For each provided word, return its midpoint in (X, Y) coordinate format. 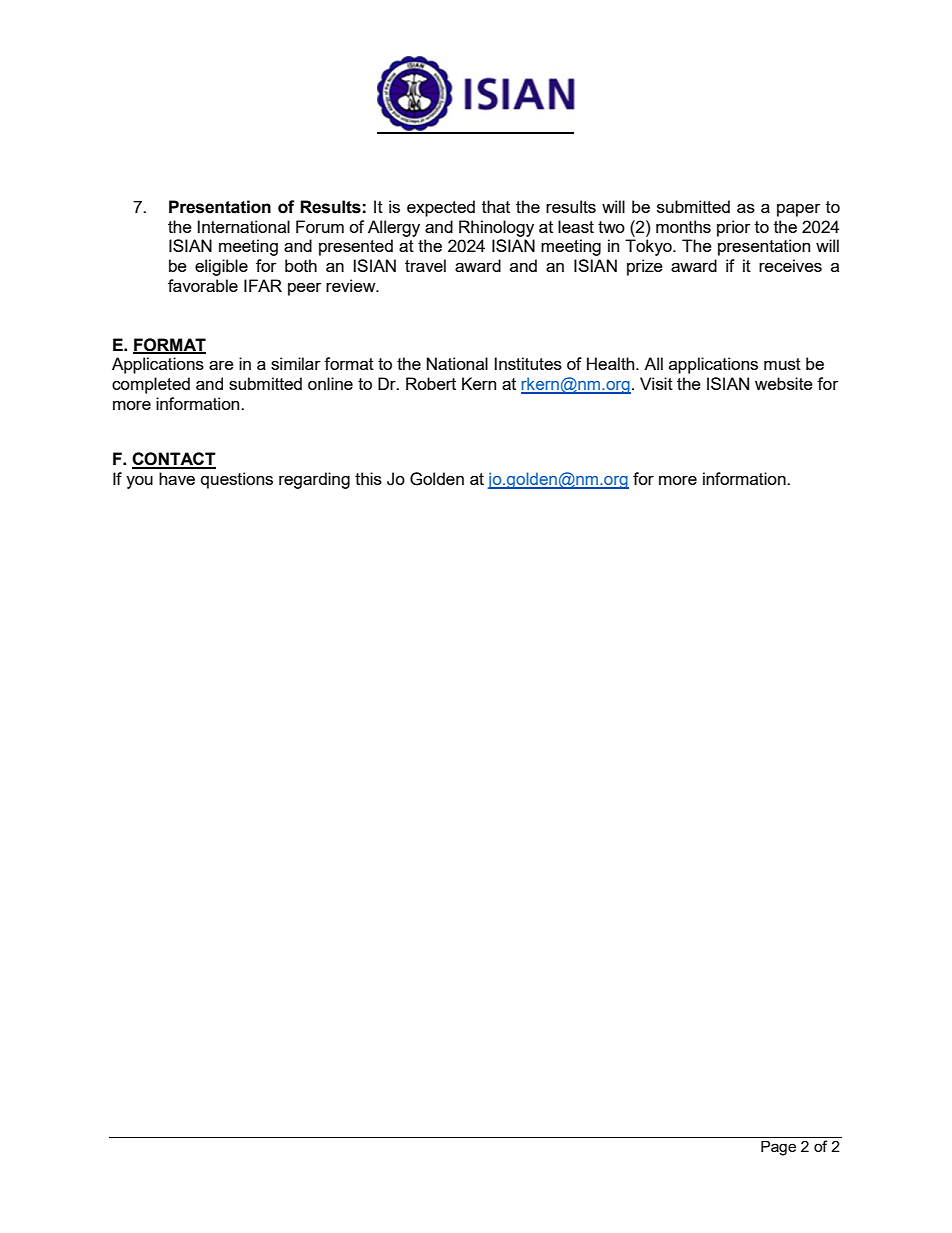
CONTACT (174, 460)
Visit (656, 383)
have (177, 478)
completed (151, 385)
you (139, 482)
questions (237, 480)
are (221, 365)
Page (778, 1148)
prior (734, 228)
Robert (431, 383)
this (368, 478)
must (782, 364)
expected (441, 208)
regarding (314, 480)
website (784, 383)
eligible (221, 267)
